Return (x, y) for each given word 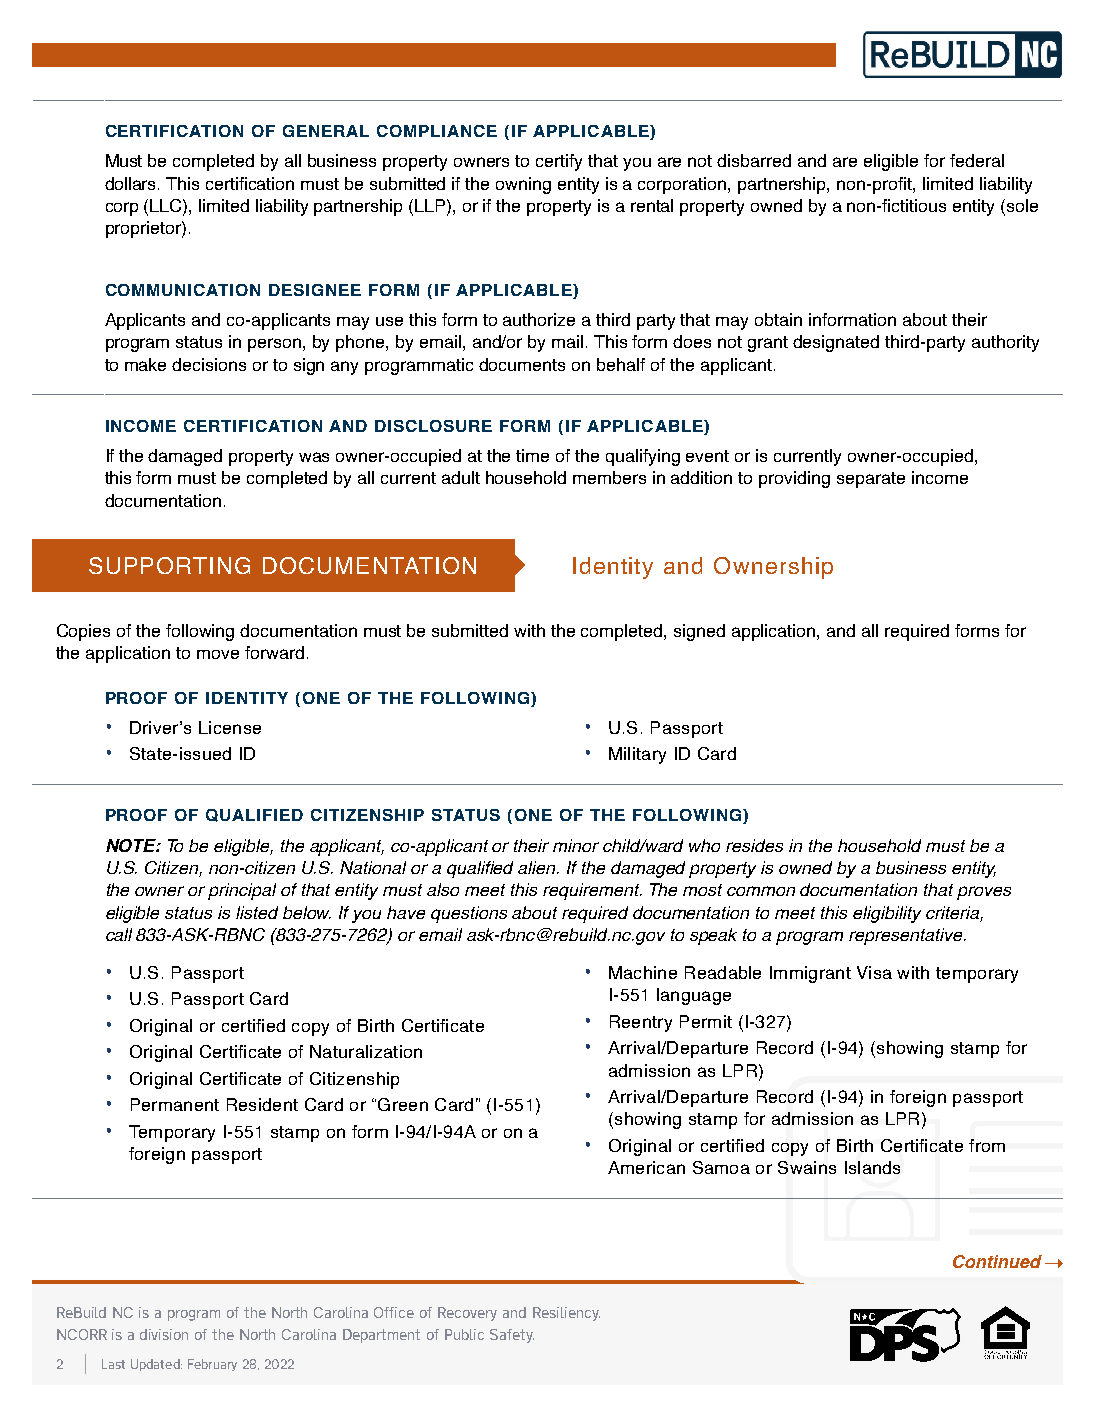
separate (871, 480)
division (164, 1334)
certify (559, 162)
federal (977, 160)
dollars (132, 183)
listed (257, 912)
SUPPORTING (169, 565)
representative (907, 936)
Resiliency (566, 1314)
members (609, 477)
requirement (592, 891)
